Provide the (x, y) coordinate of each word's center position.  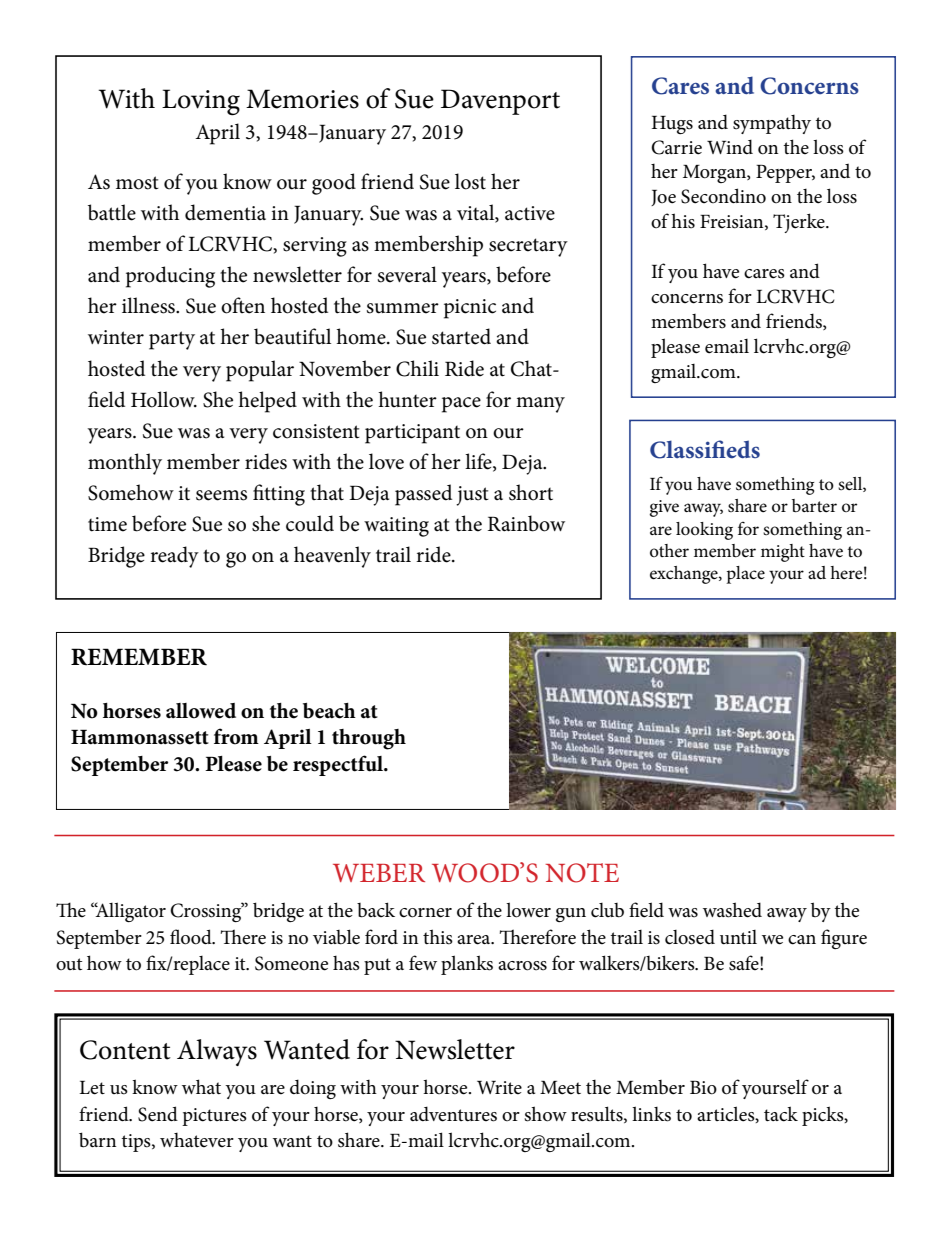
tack (781, 1114)
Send (158, 1114)
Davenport (500, 102)
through (369, 739)
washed (732, 910)
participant (412, 434)
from (236, 736)
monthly (125, 464)
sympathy (772, 124)
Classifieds (705, 449)
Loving (201, 102)
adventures (453, 1114)
